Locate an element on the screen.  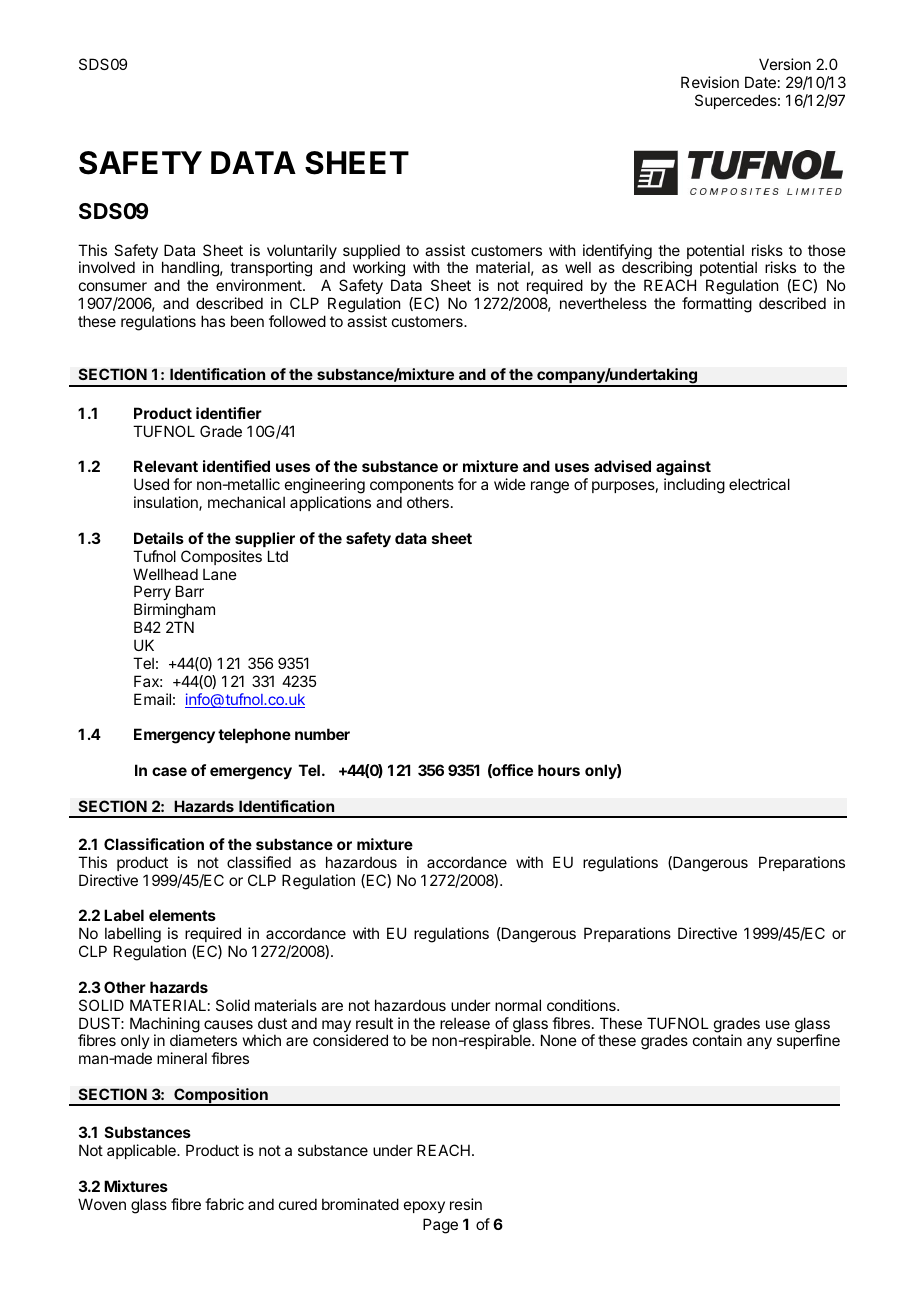
Birmingham is located at coordinates (174, 612).
